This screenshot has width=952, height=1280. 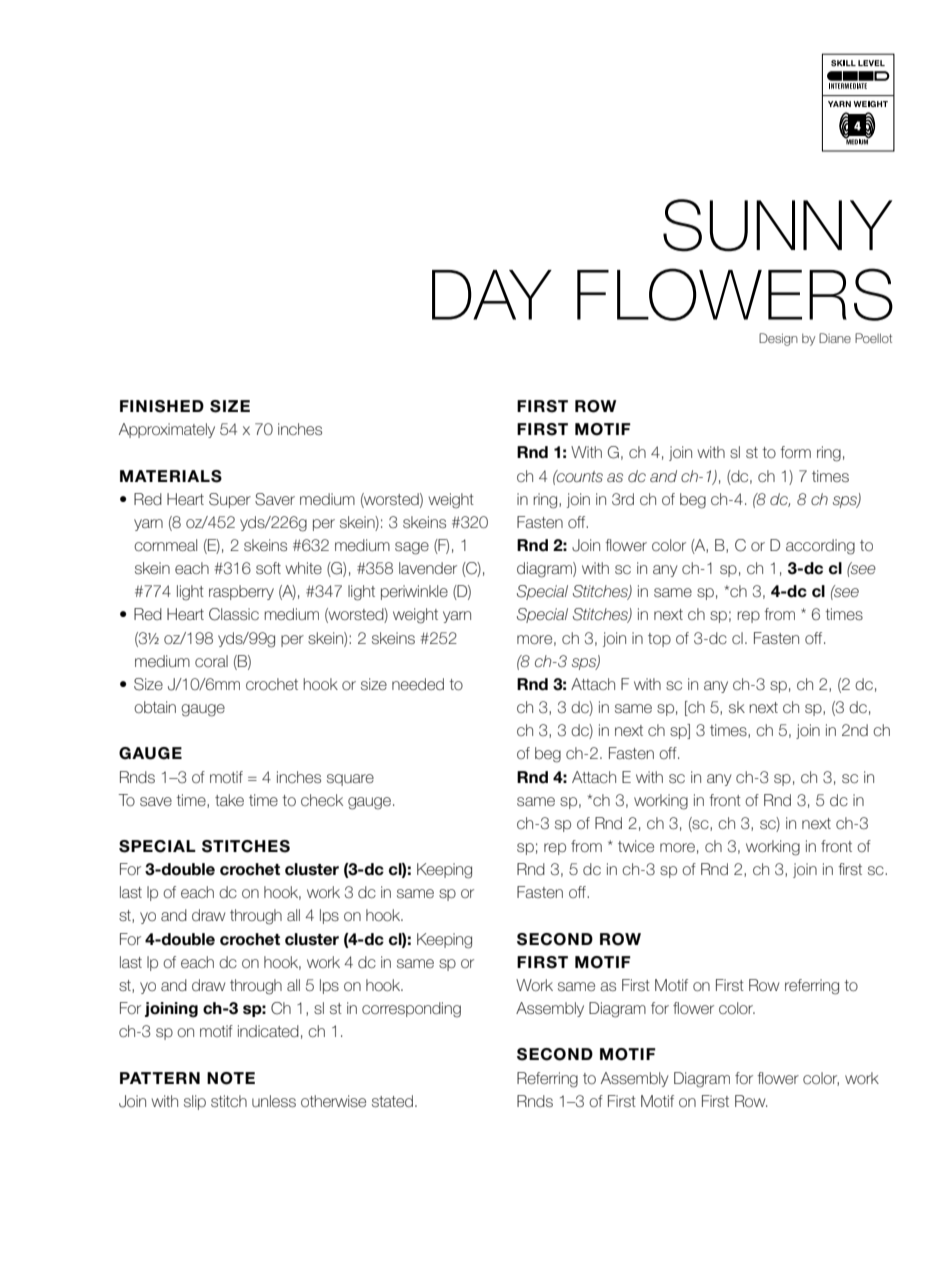 I want to click on NOTE, so click(x=231, y=1078).
